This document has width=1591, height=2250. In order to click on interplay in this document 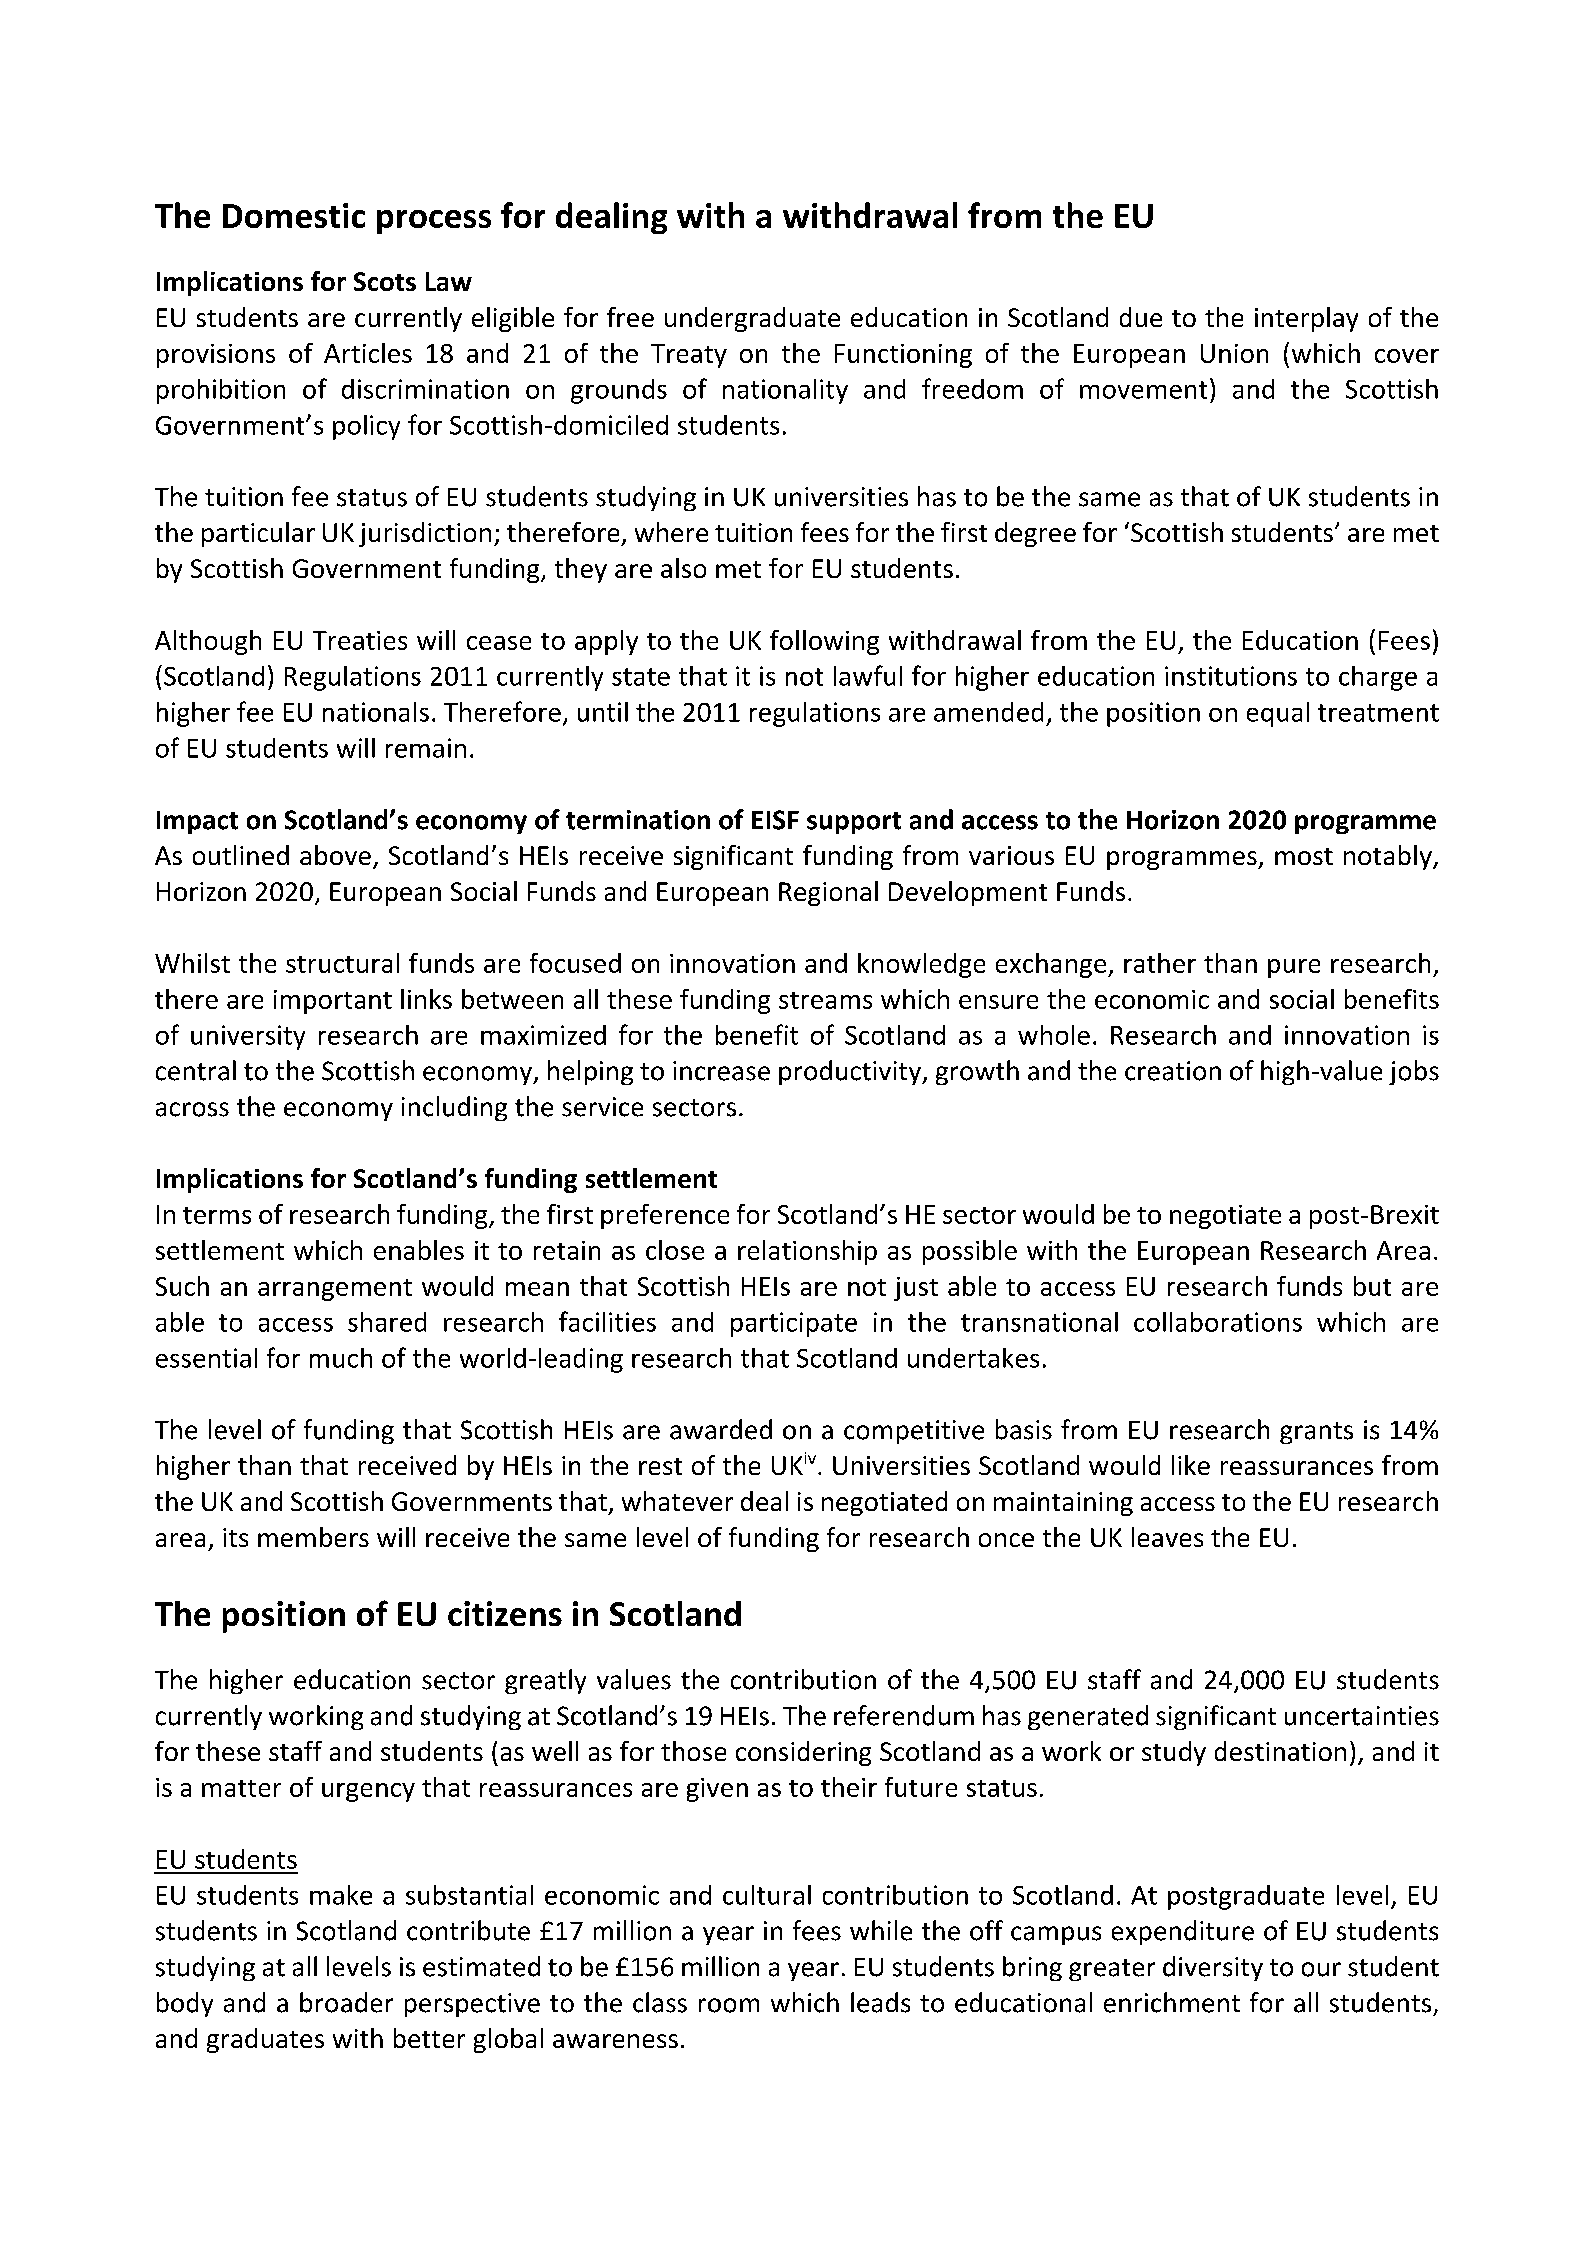, I will do `click(1306, 319)`.
